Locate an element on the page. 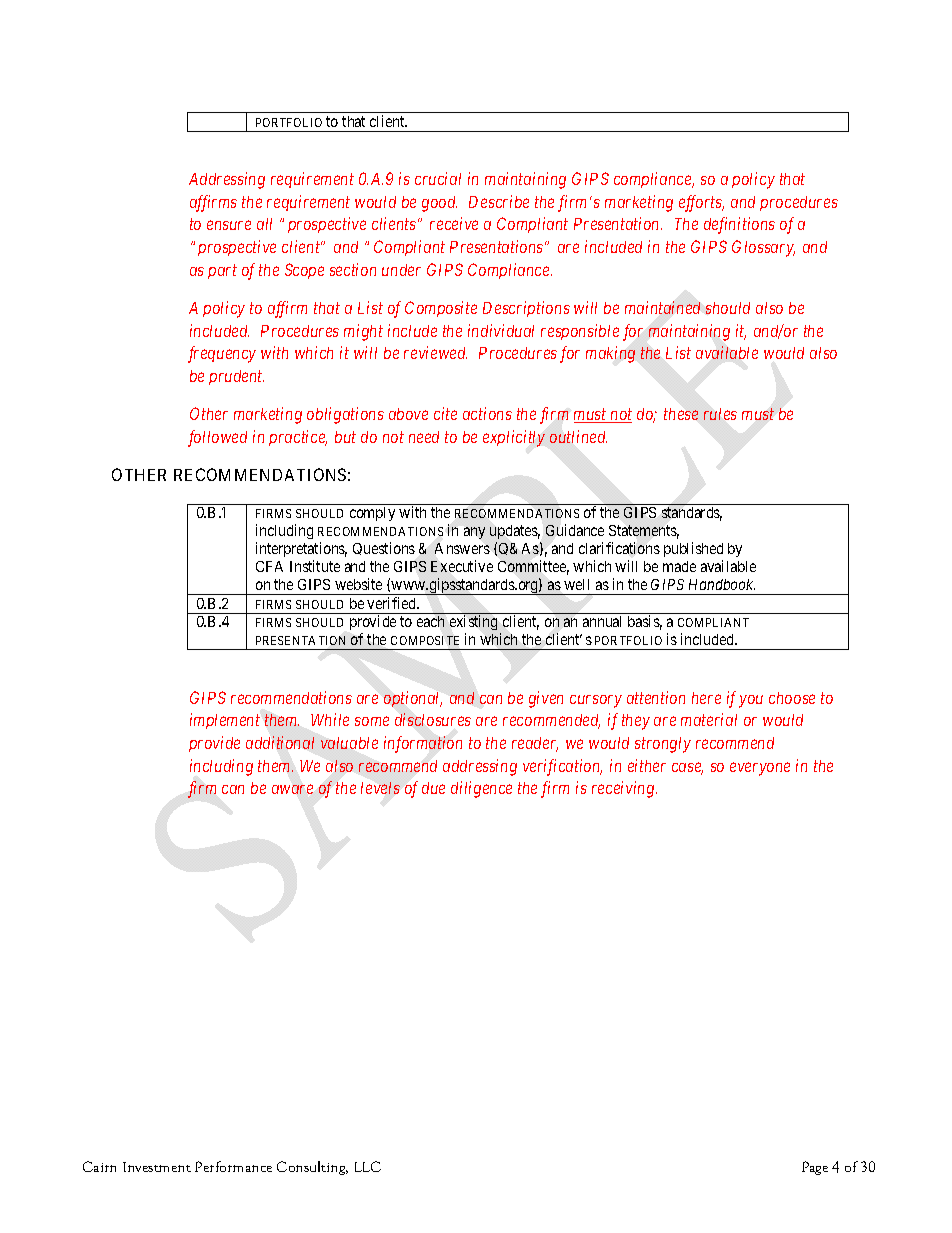 Image resolution: width=952 pixels, height=1233 pixels. Investment is located at coordinates (157, 1167).
